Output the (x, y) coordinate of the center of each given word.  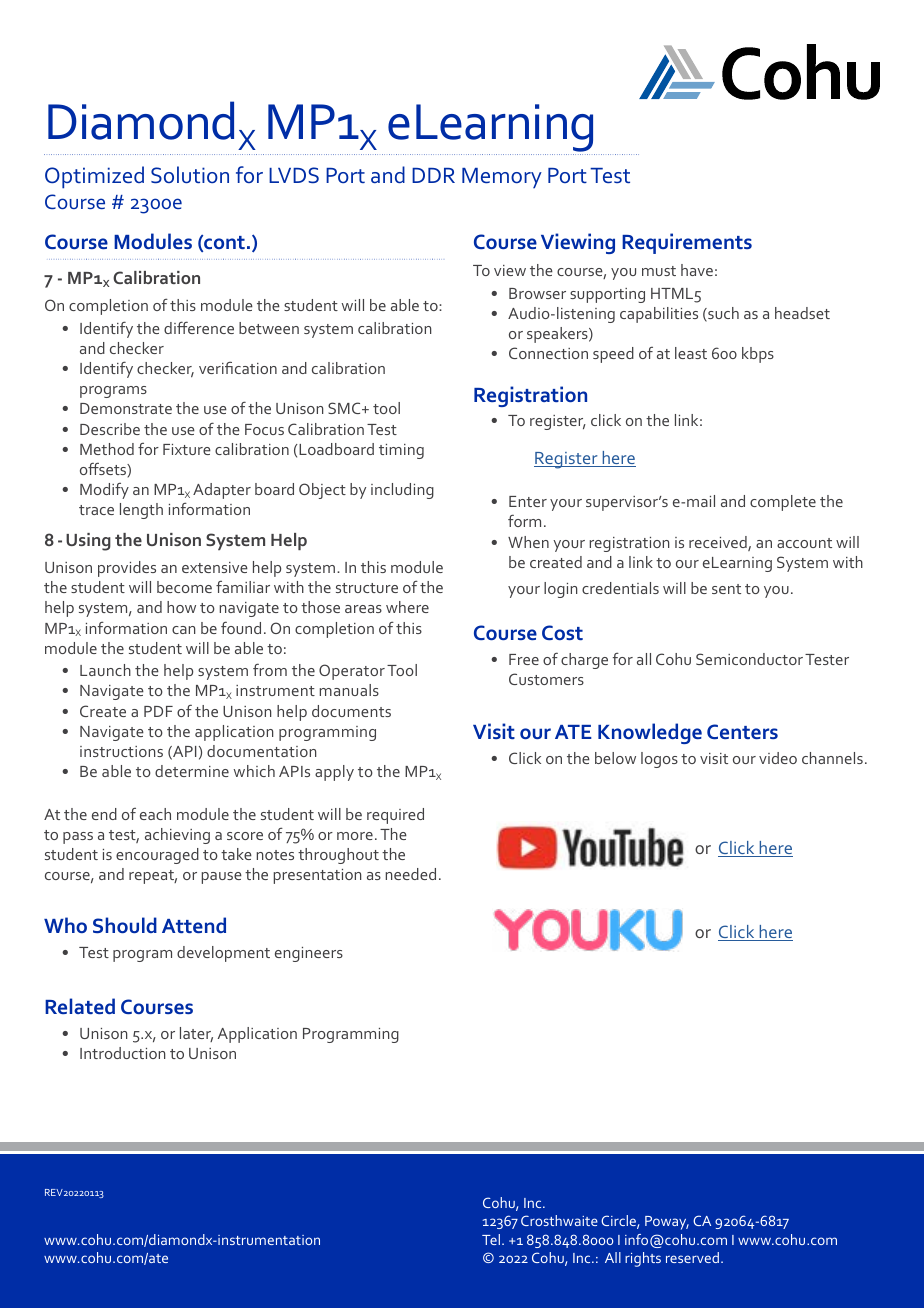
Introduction (122, 1053)
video (778, 758)
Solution (190, 175)
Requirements (687, 243)
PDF (158, 711)
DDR (433, 175)
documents (351, 711)
